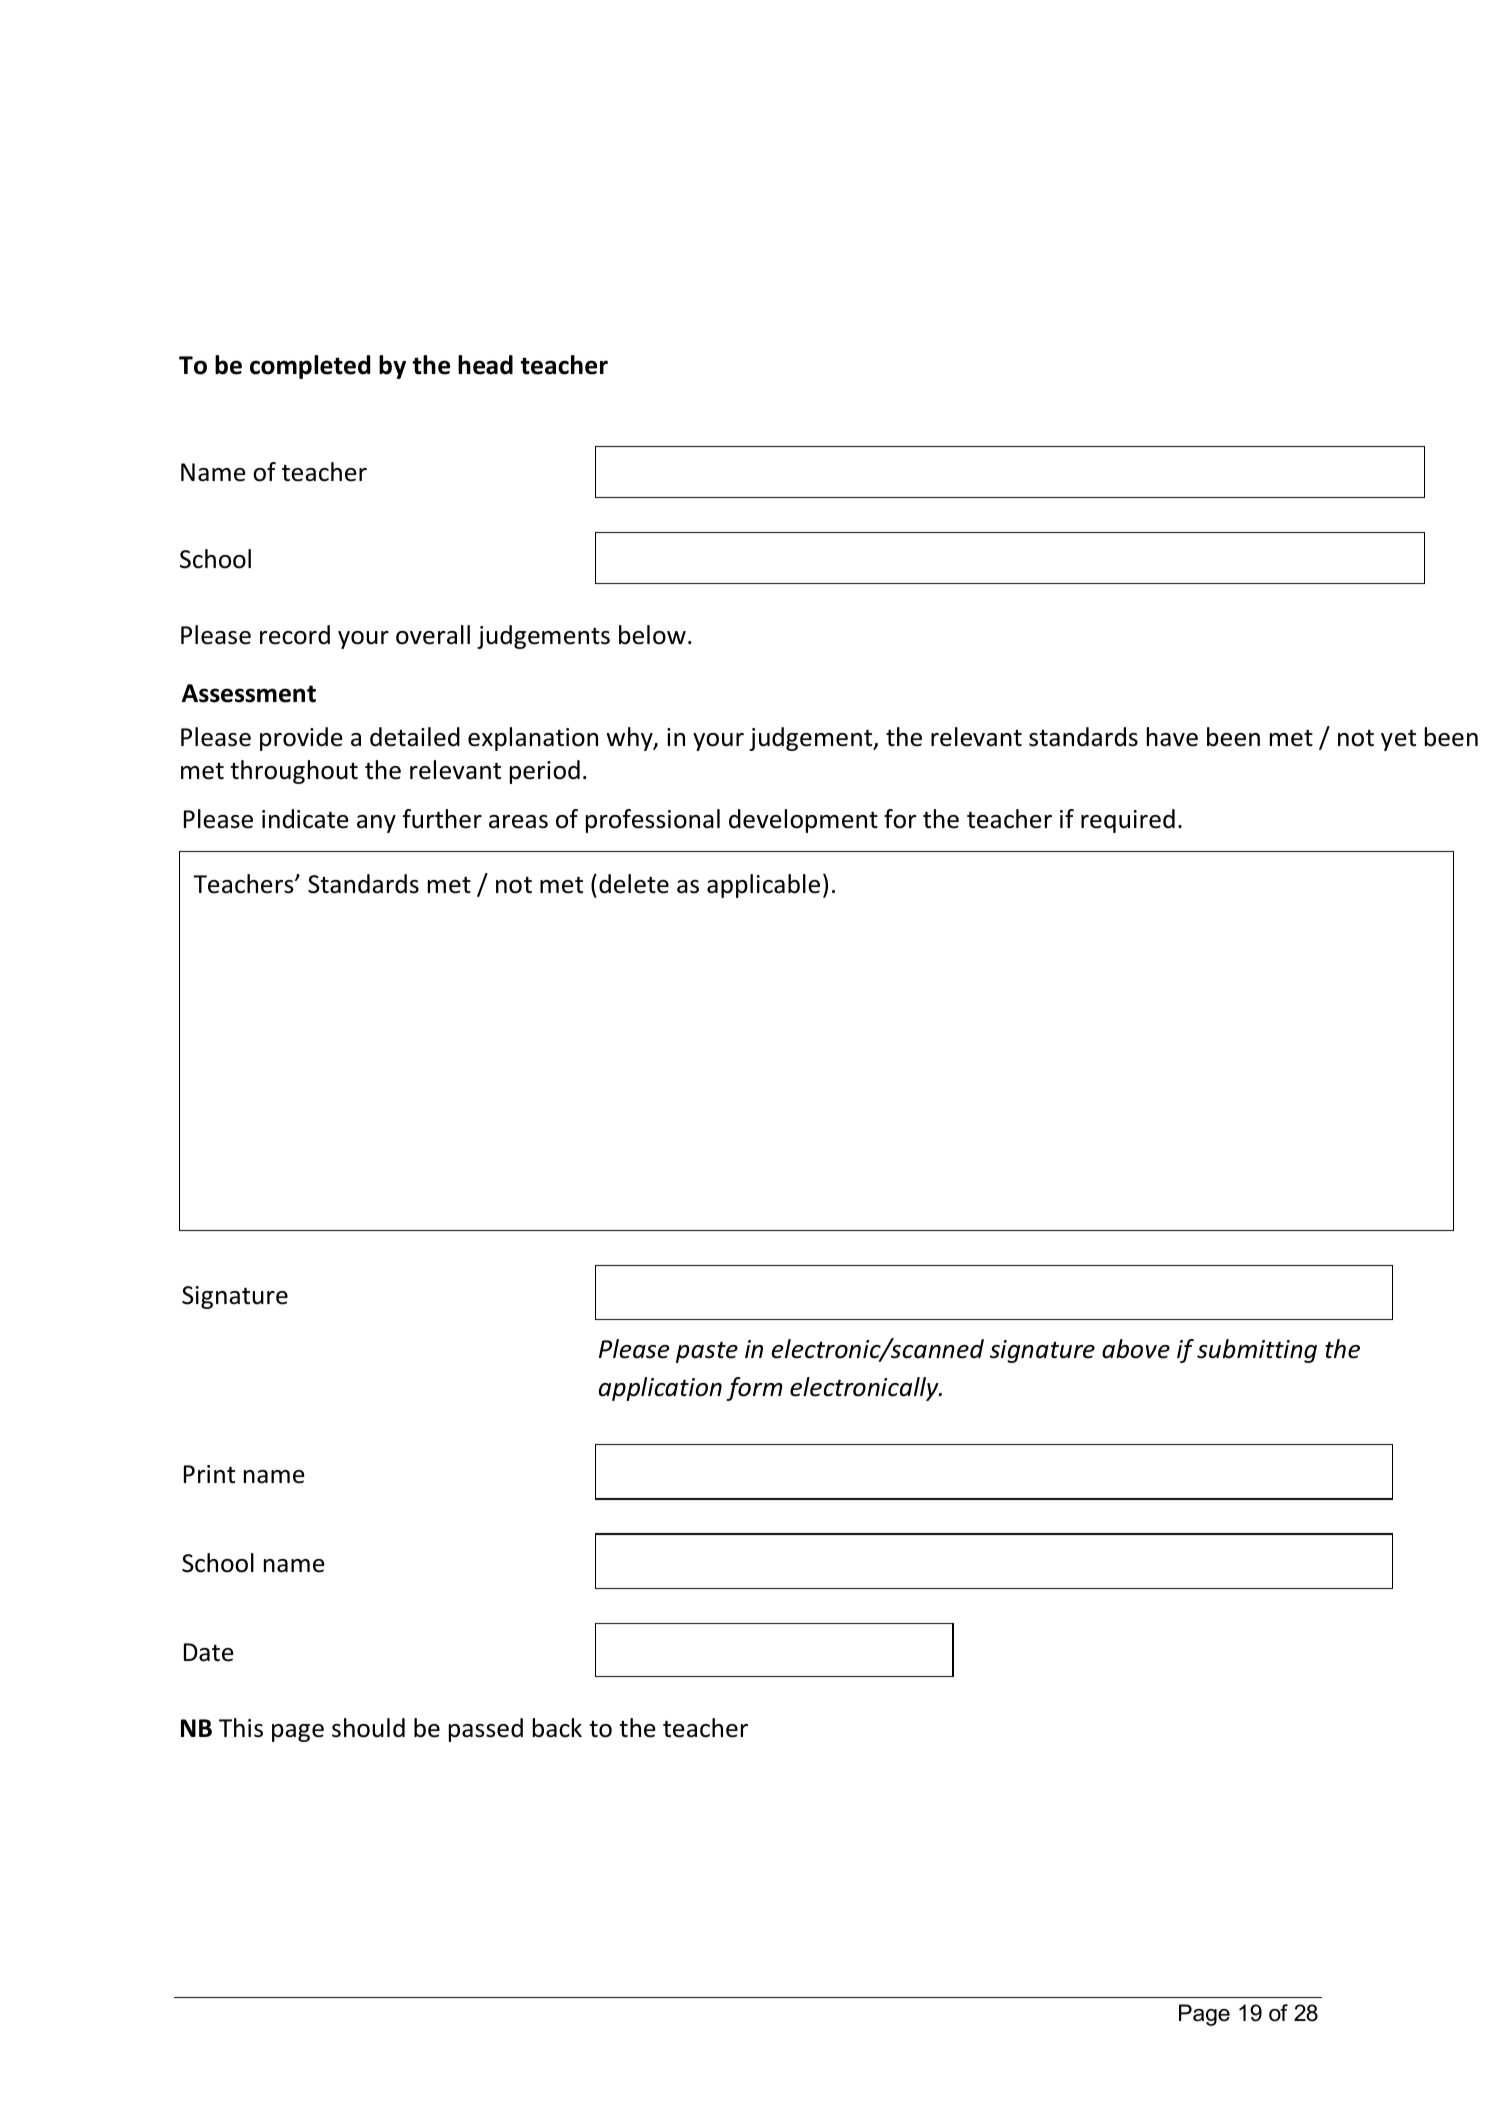 The height and width of the image is (2116, 1496). I want to click on should, so click(368, 1728).
